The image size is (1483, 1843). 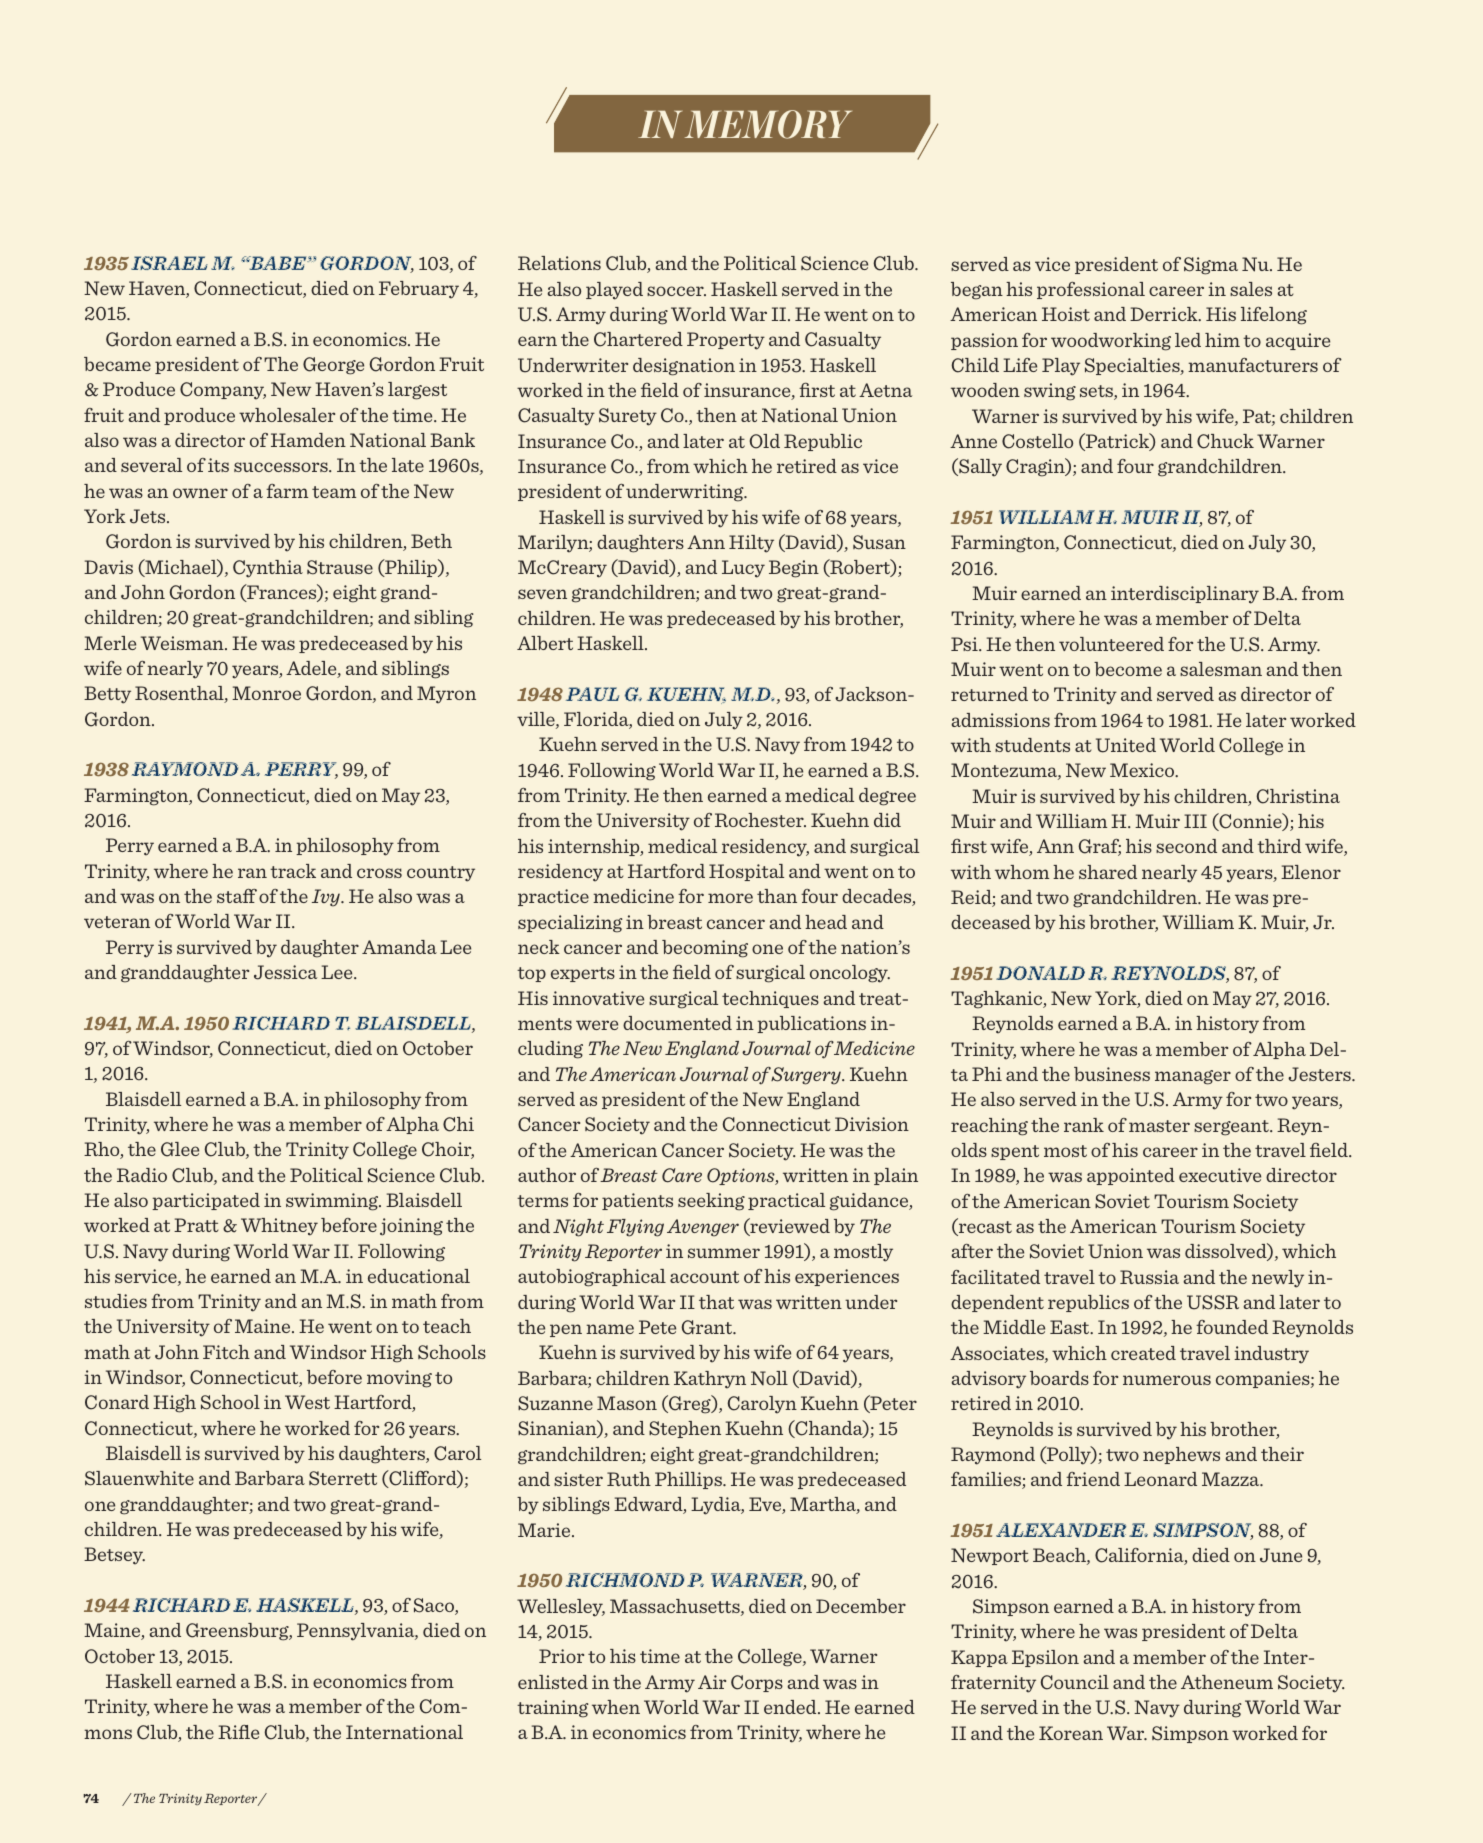 What do you see at coordinates (238, 1732) in the screenshot?
I see `Rifle` at bounding box center [238, 1732].
